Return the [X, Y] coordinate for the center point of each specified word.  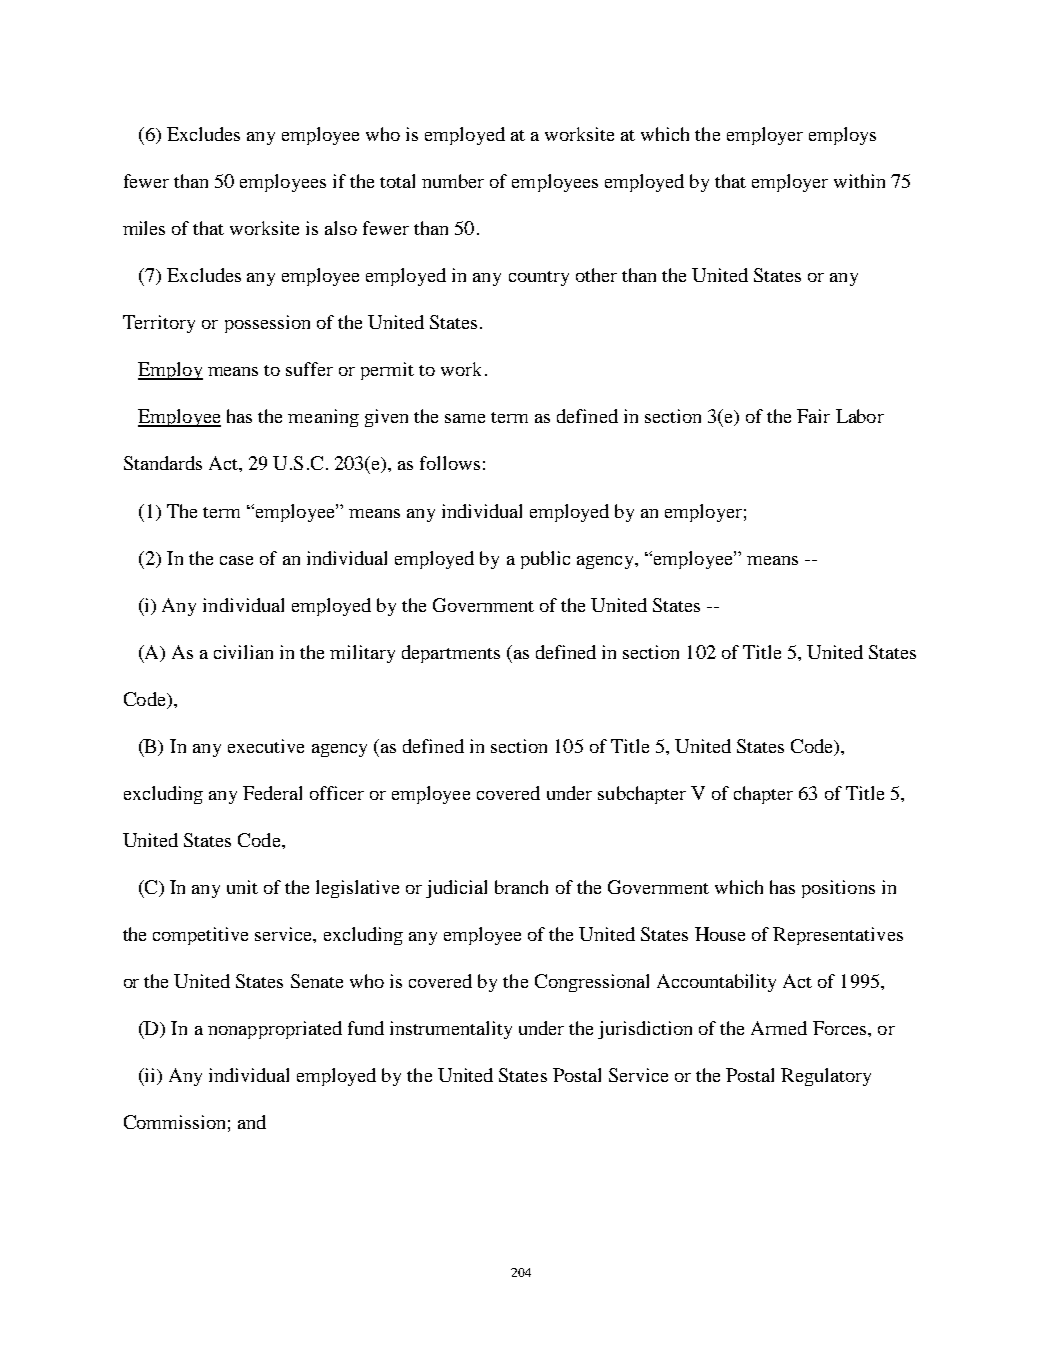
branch [521, 887]
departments [451, 654]
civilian [243, 652]
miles [144, 228]
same [465, 418]
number [453, 181]
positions [838, 889]
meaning [323, 418]
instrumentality [451, 1030]
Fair [813, 416]
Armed [779, 1028]
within [859, 181]
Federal [272, 793]
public [545, 560]
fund [366, 1028]
